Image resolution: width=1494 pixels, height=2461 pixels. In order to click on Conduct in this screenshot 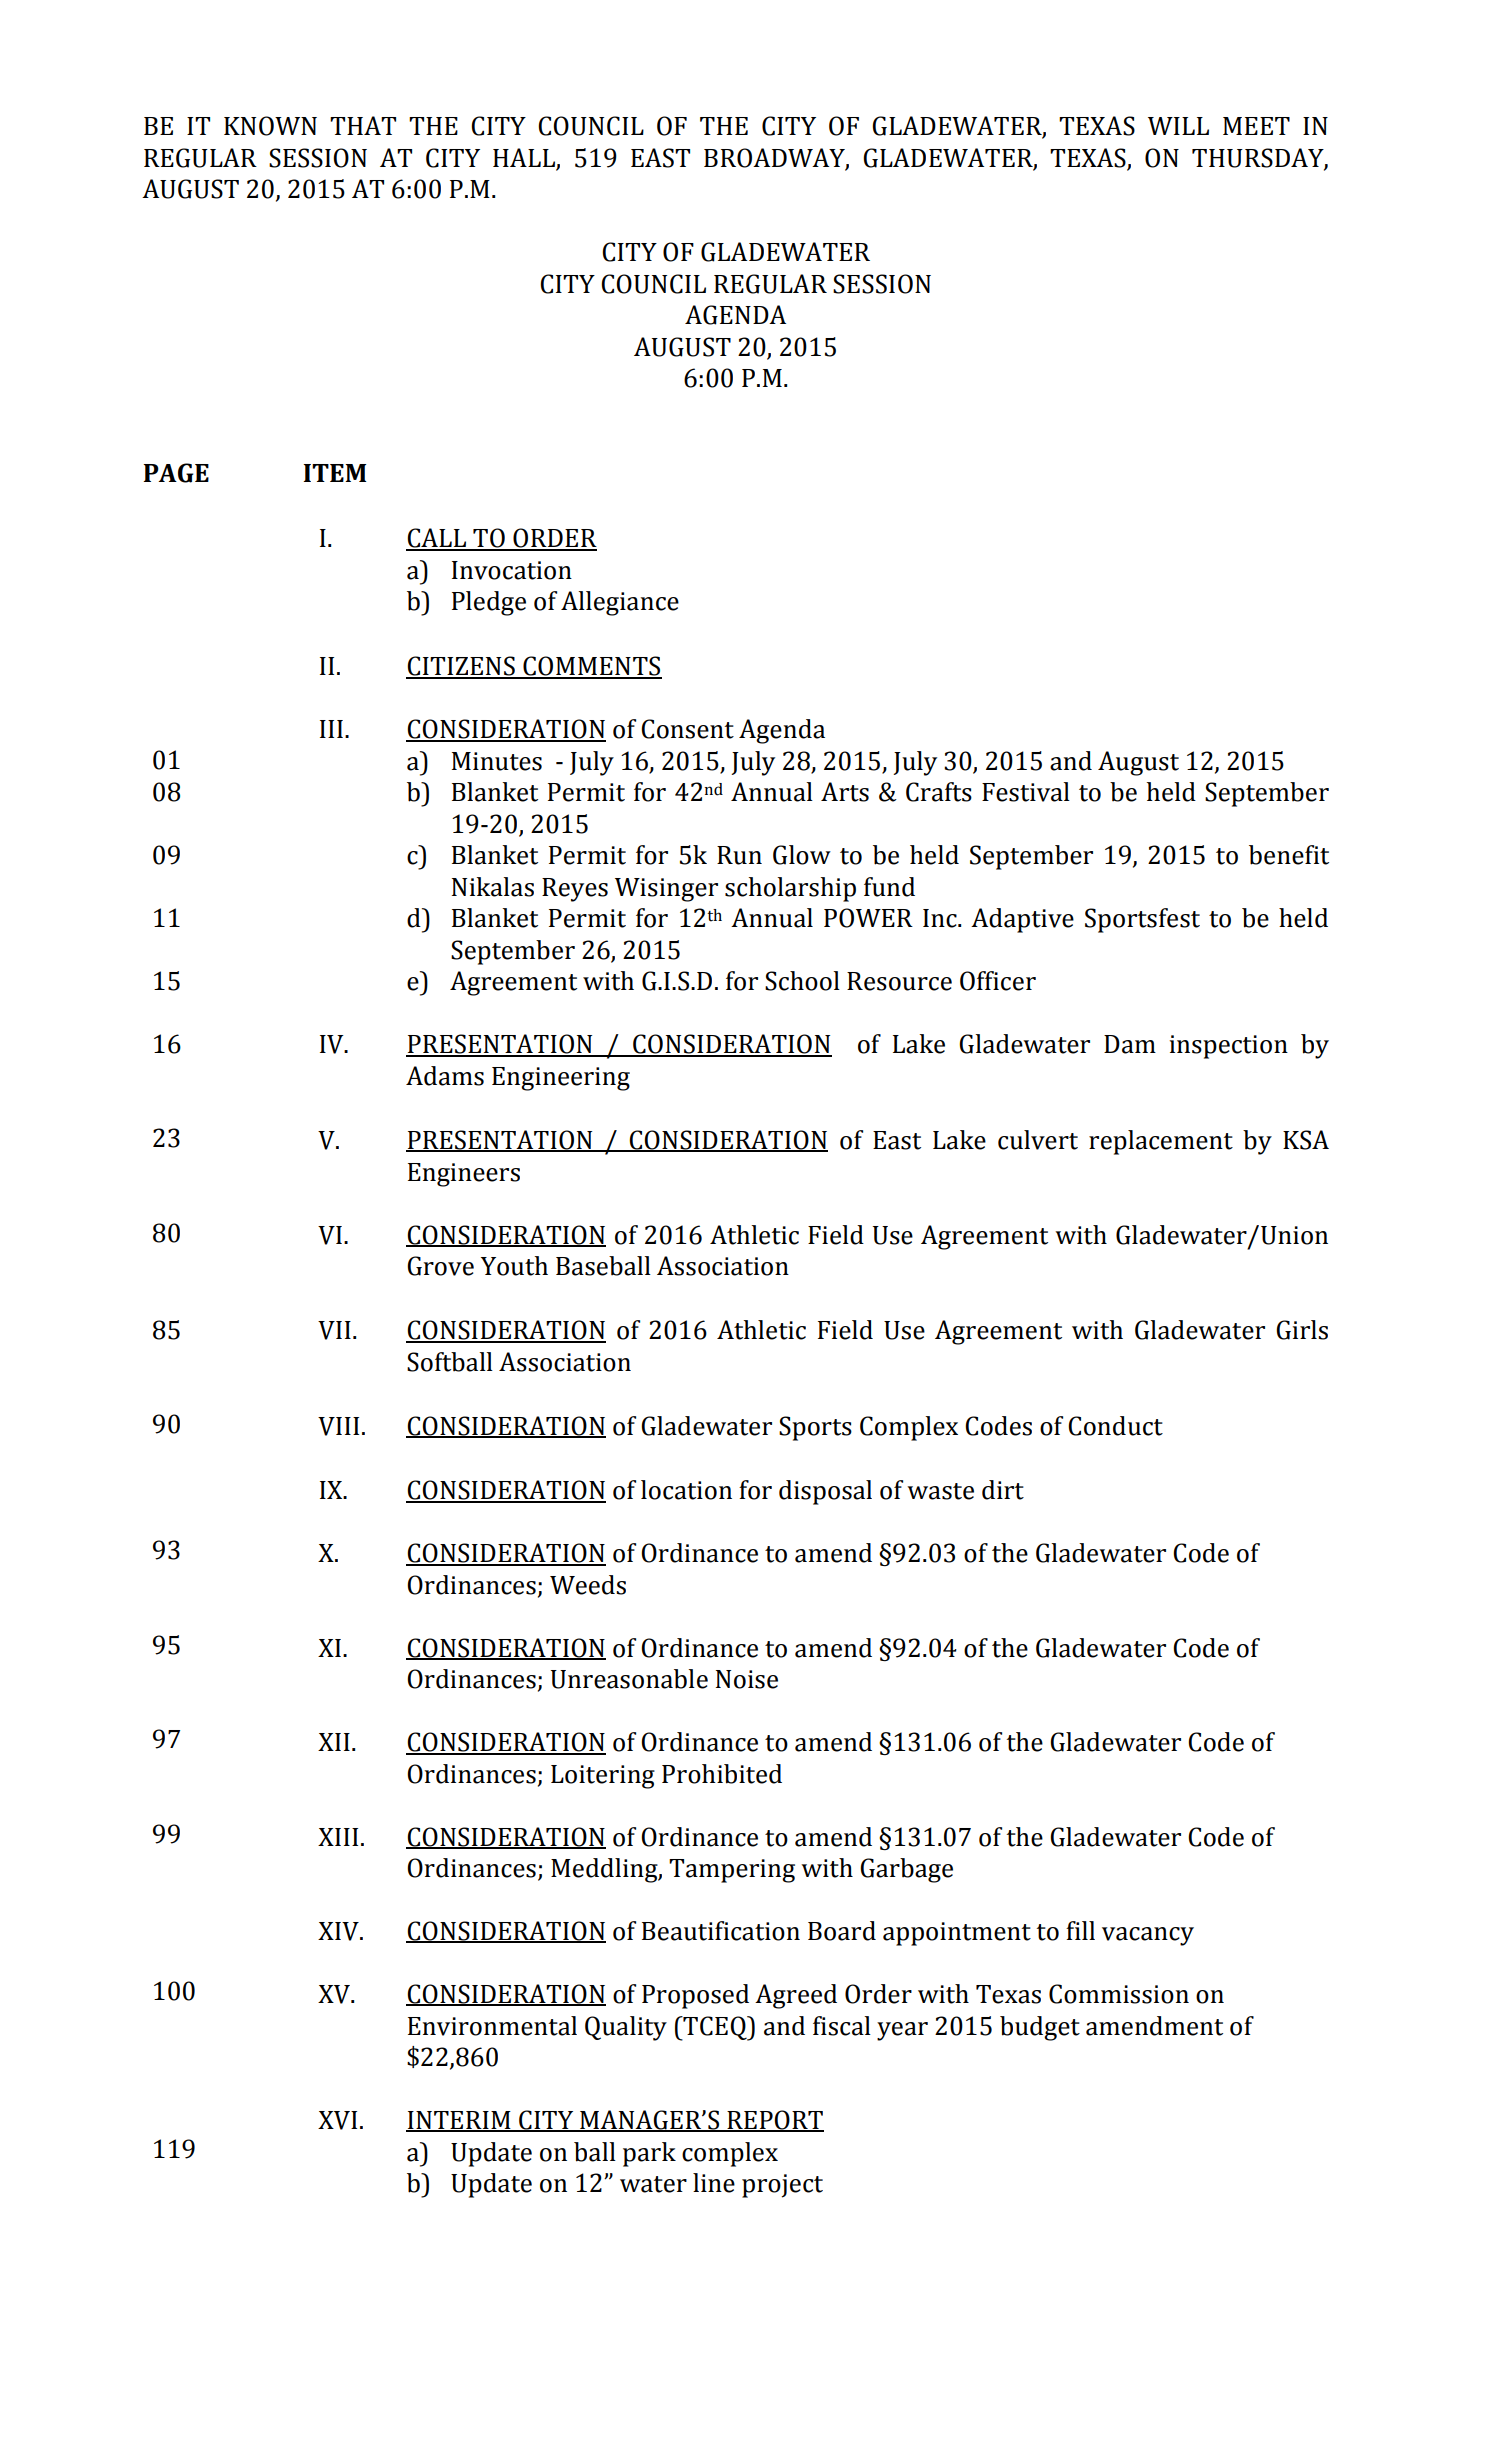, I will do `click(1115, 1426)`.
